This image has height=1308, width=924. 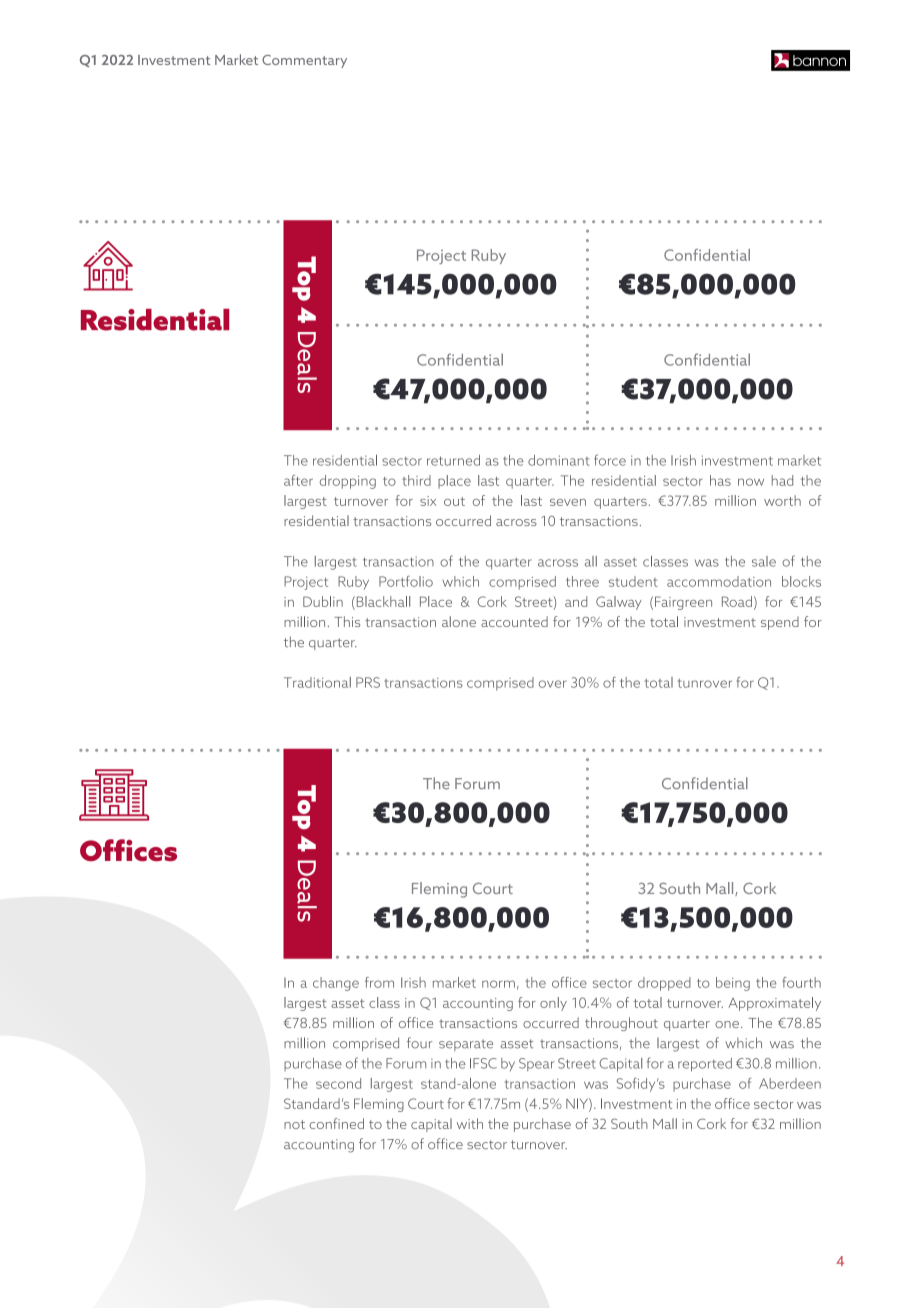 What do you see at coordinates (536, 1064) in the image?
I see `Spear` at bounding box center [536, 1064].
